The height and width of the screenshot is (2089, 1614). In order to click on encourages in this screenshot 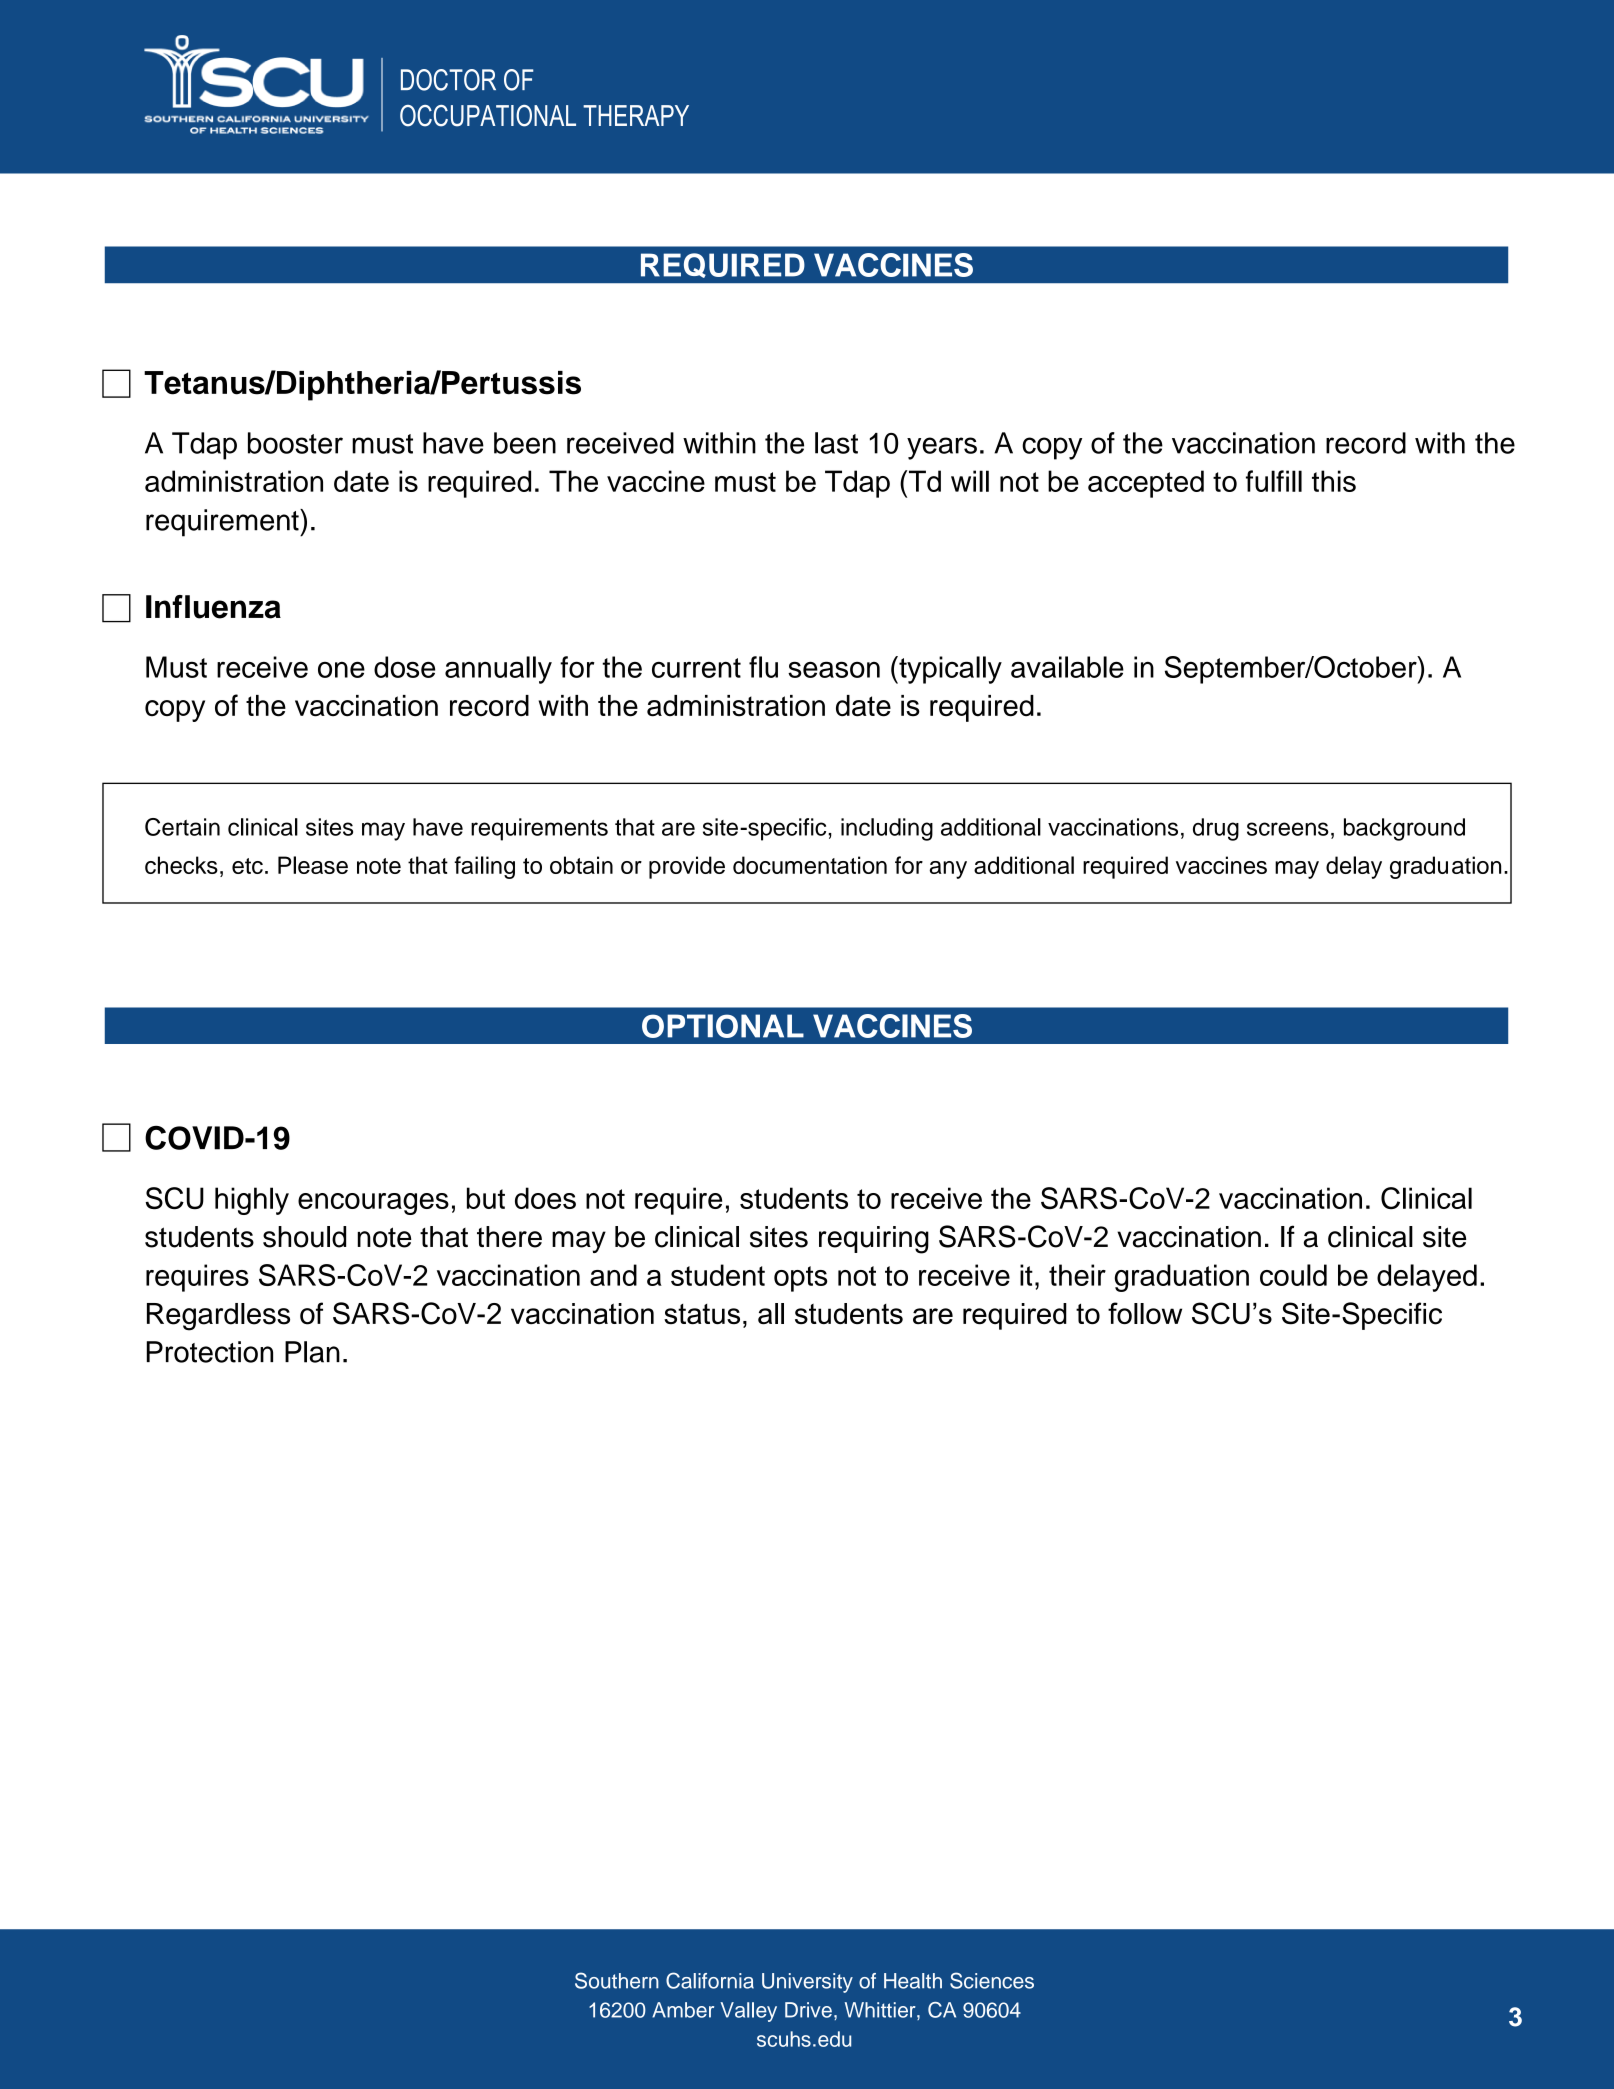, I will do `click(373, 1204)`.
